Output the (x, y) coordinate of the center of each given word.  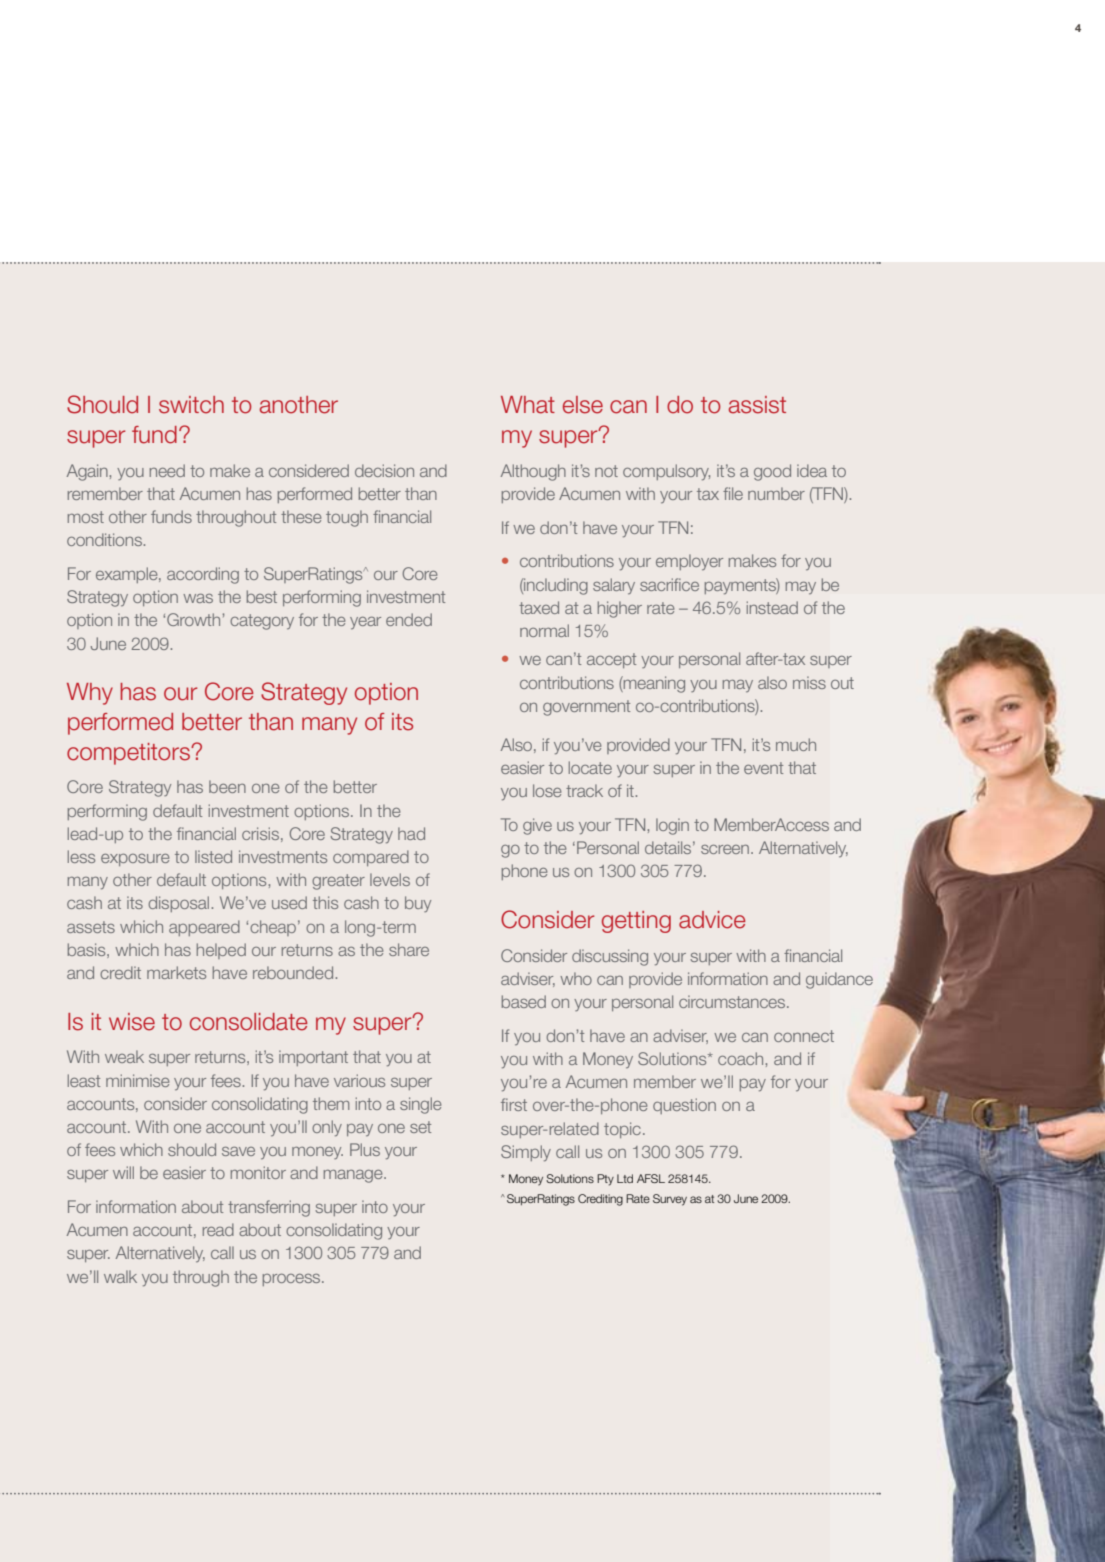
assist (757, 405)
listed (213, 856)
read (218, 1229)
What (528, 405)
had (411, 833)
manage (354, 1176)
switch (191, 405)
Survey (670, 1200)
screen (725, 849)
